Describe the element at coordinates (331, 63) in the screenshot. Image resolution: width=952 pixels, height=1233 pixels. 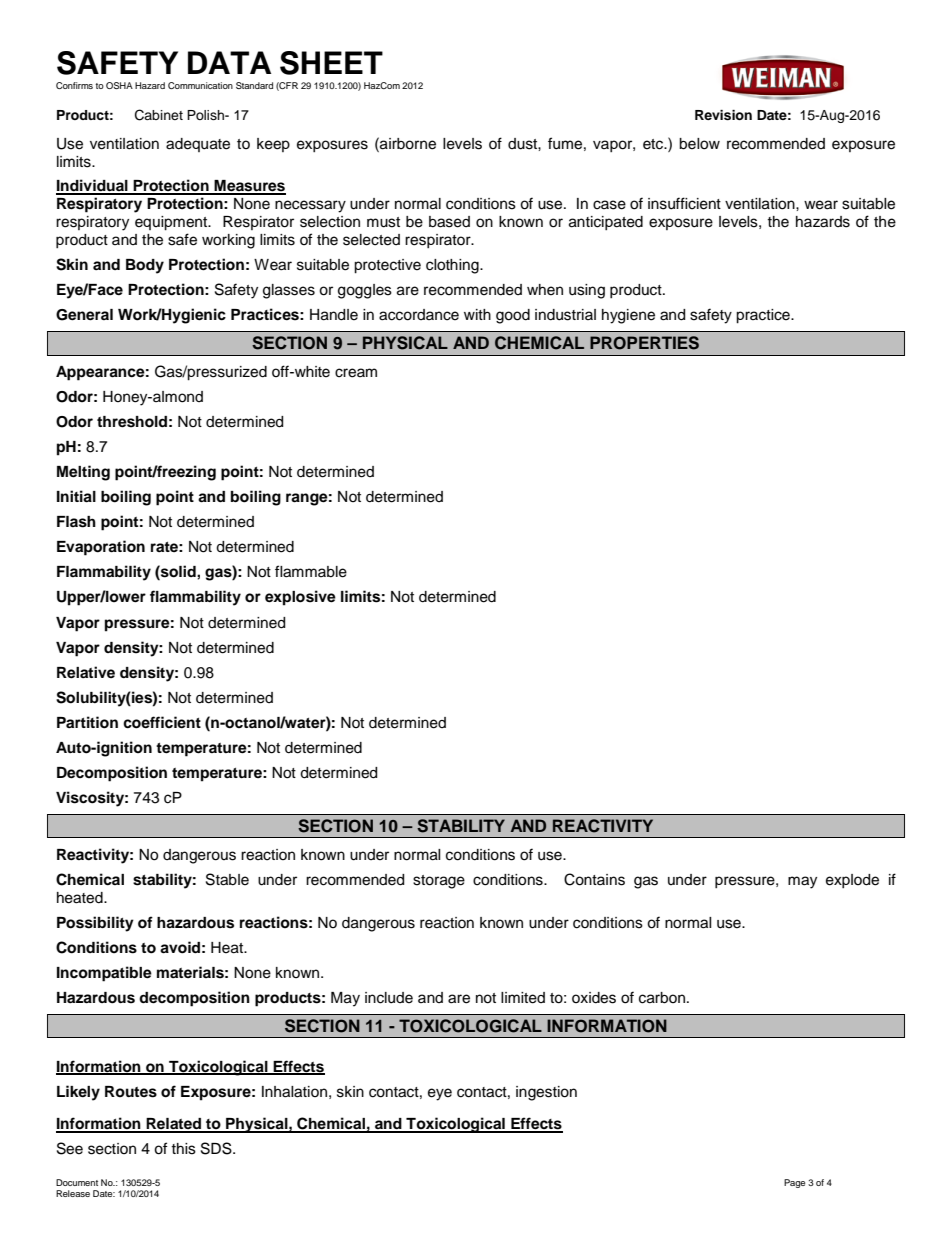
I see `SHEET` at that location.
